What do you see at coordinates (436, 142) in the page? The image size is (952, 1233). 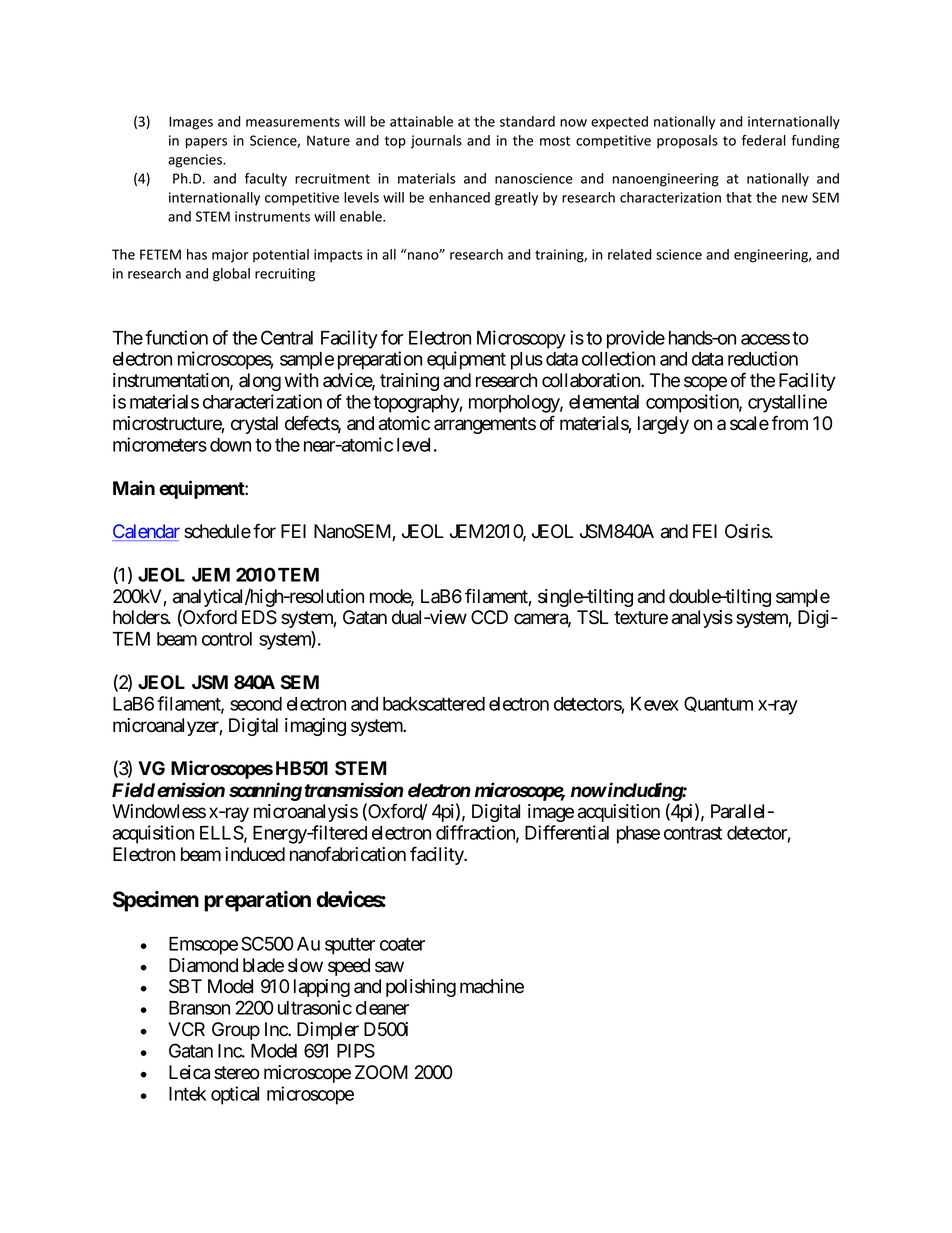 I see `journals` at bounding box center [436, 142].
